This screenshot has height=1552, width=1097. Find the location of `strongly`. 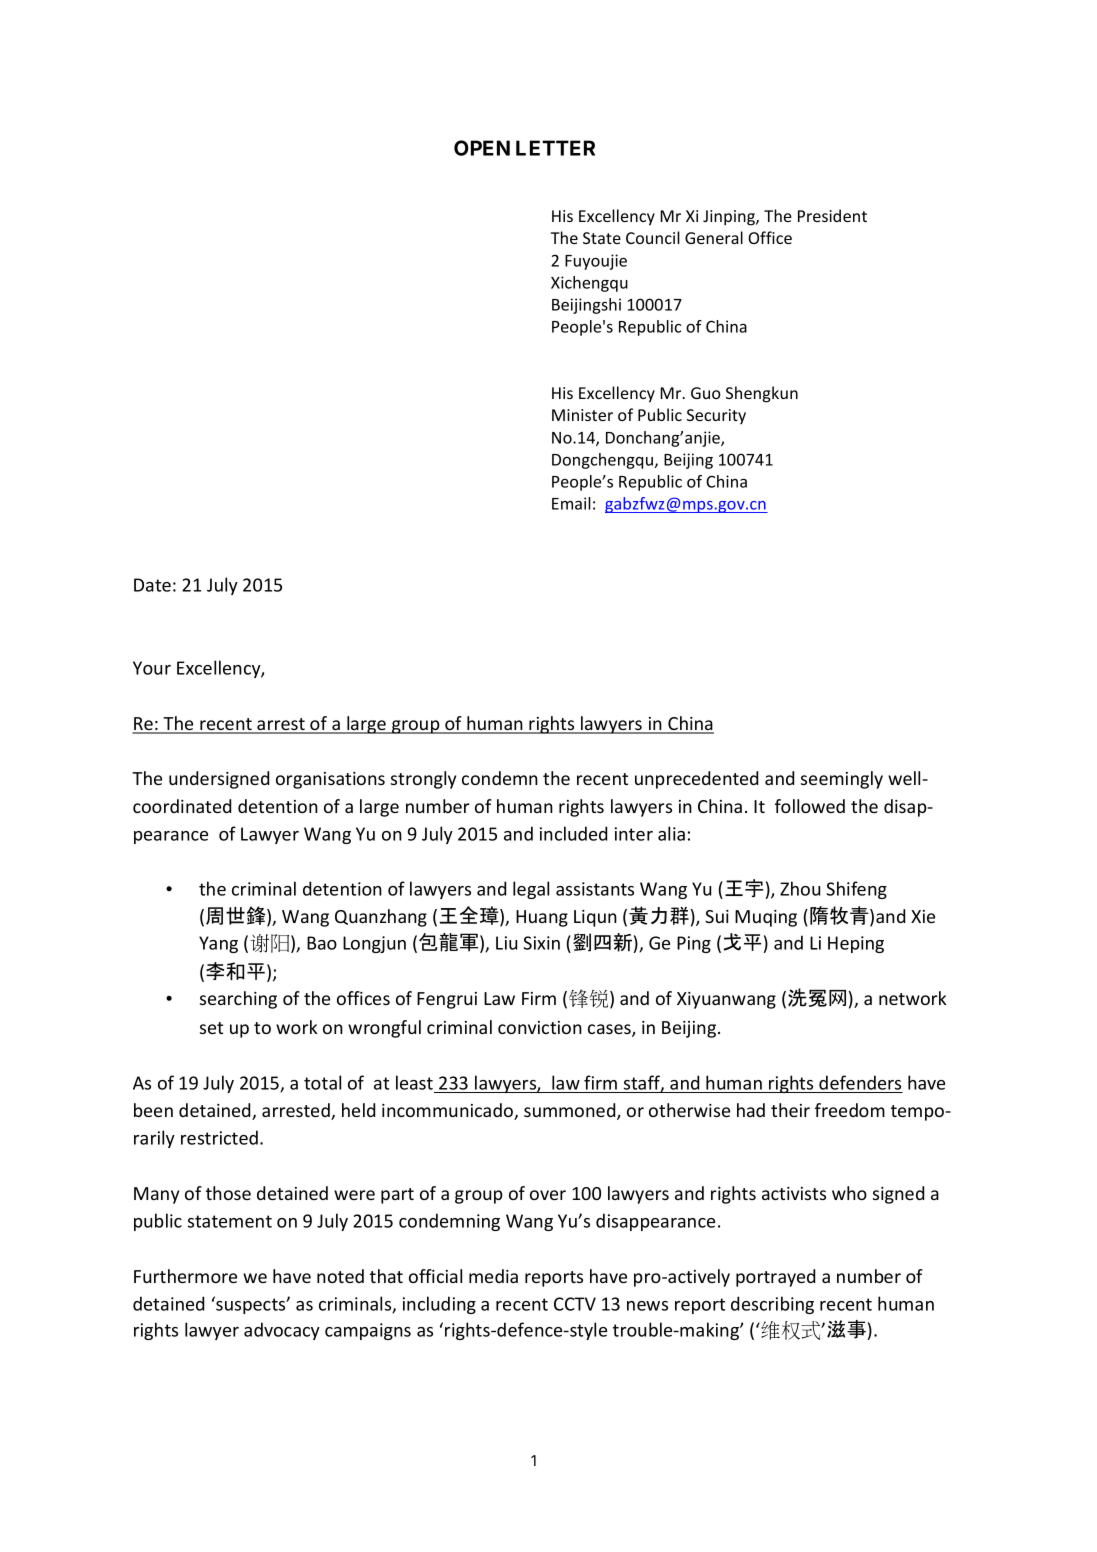

strongly is located at coordinates (423, 780).
